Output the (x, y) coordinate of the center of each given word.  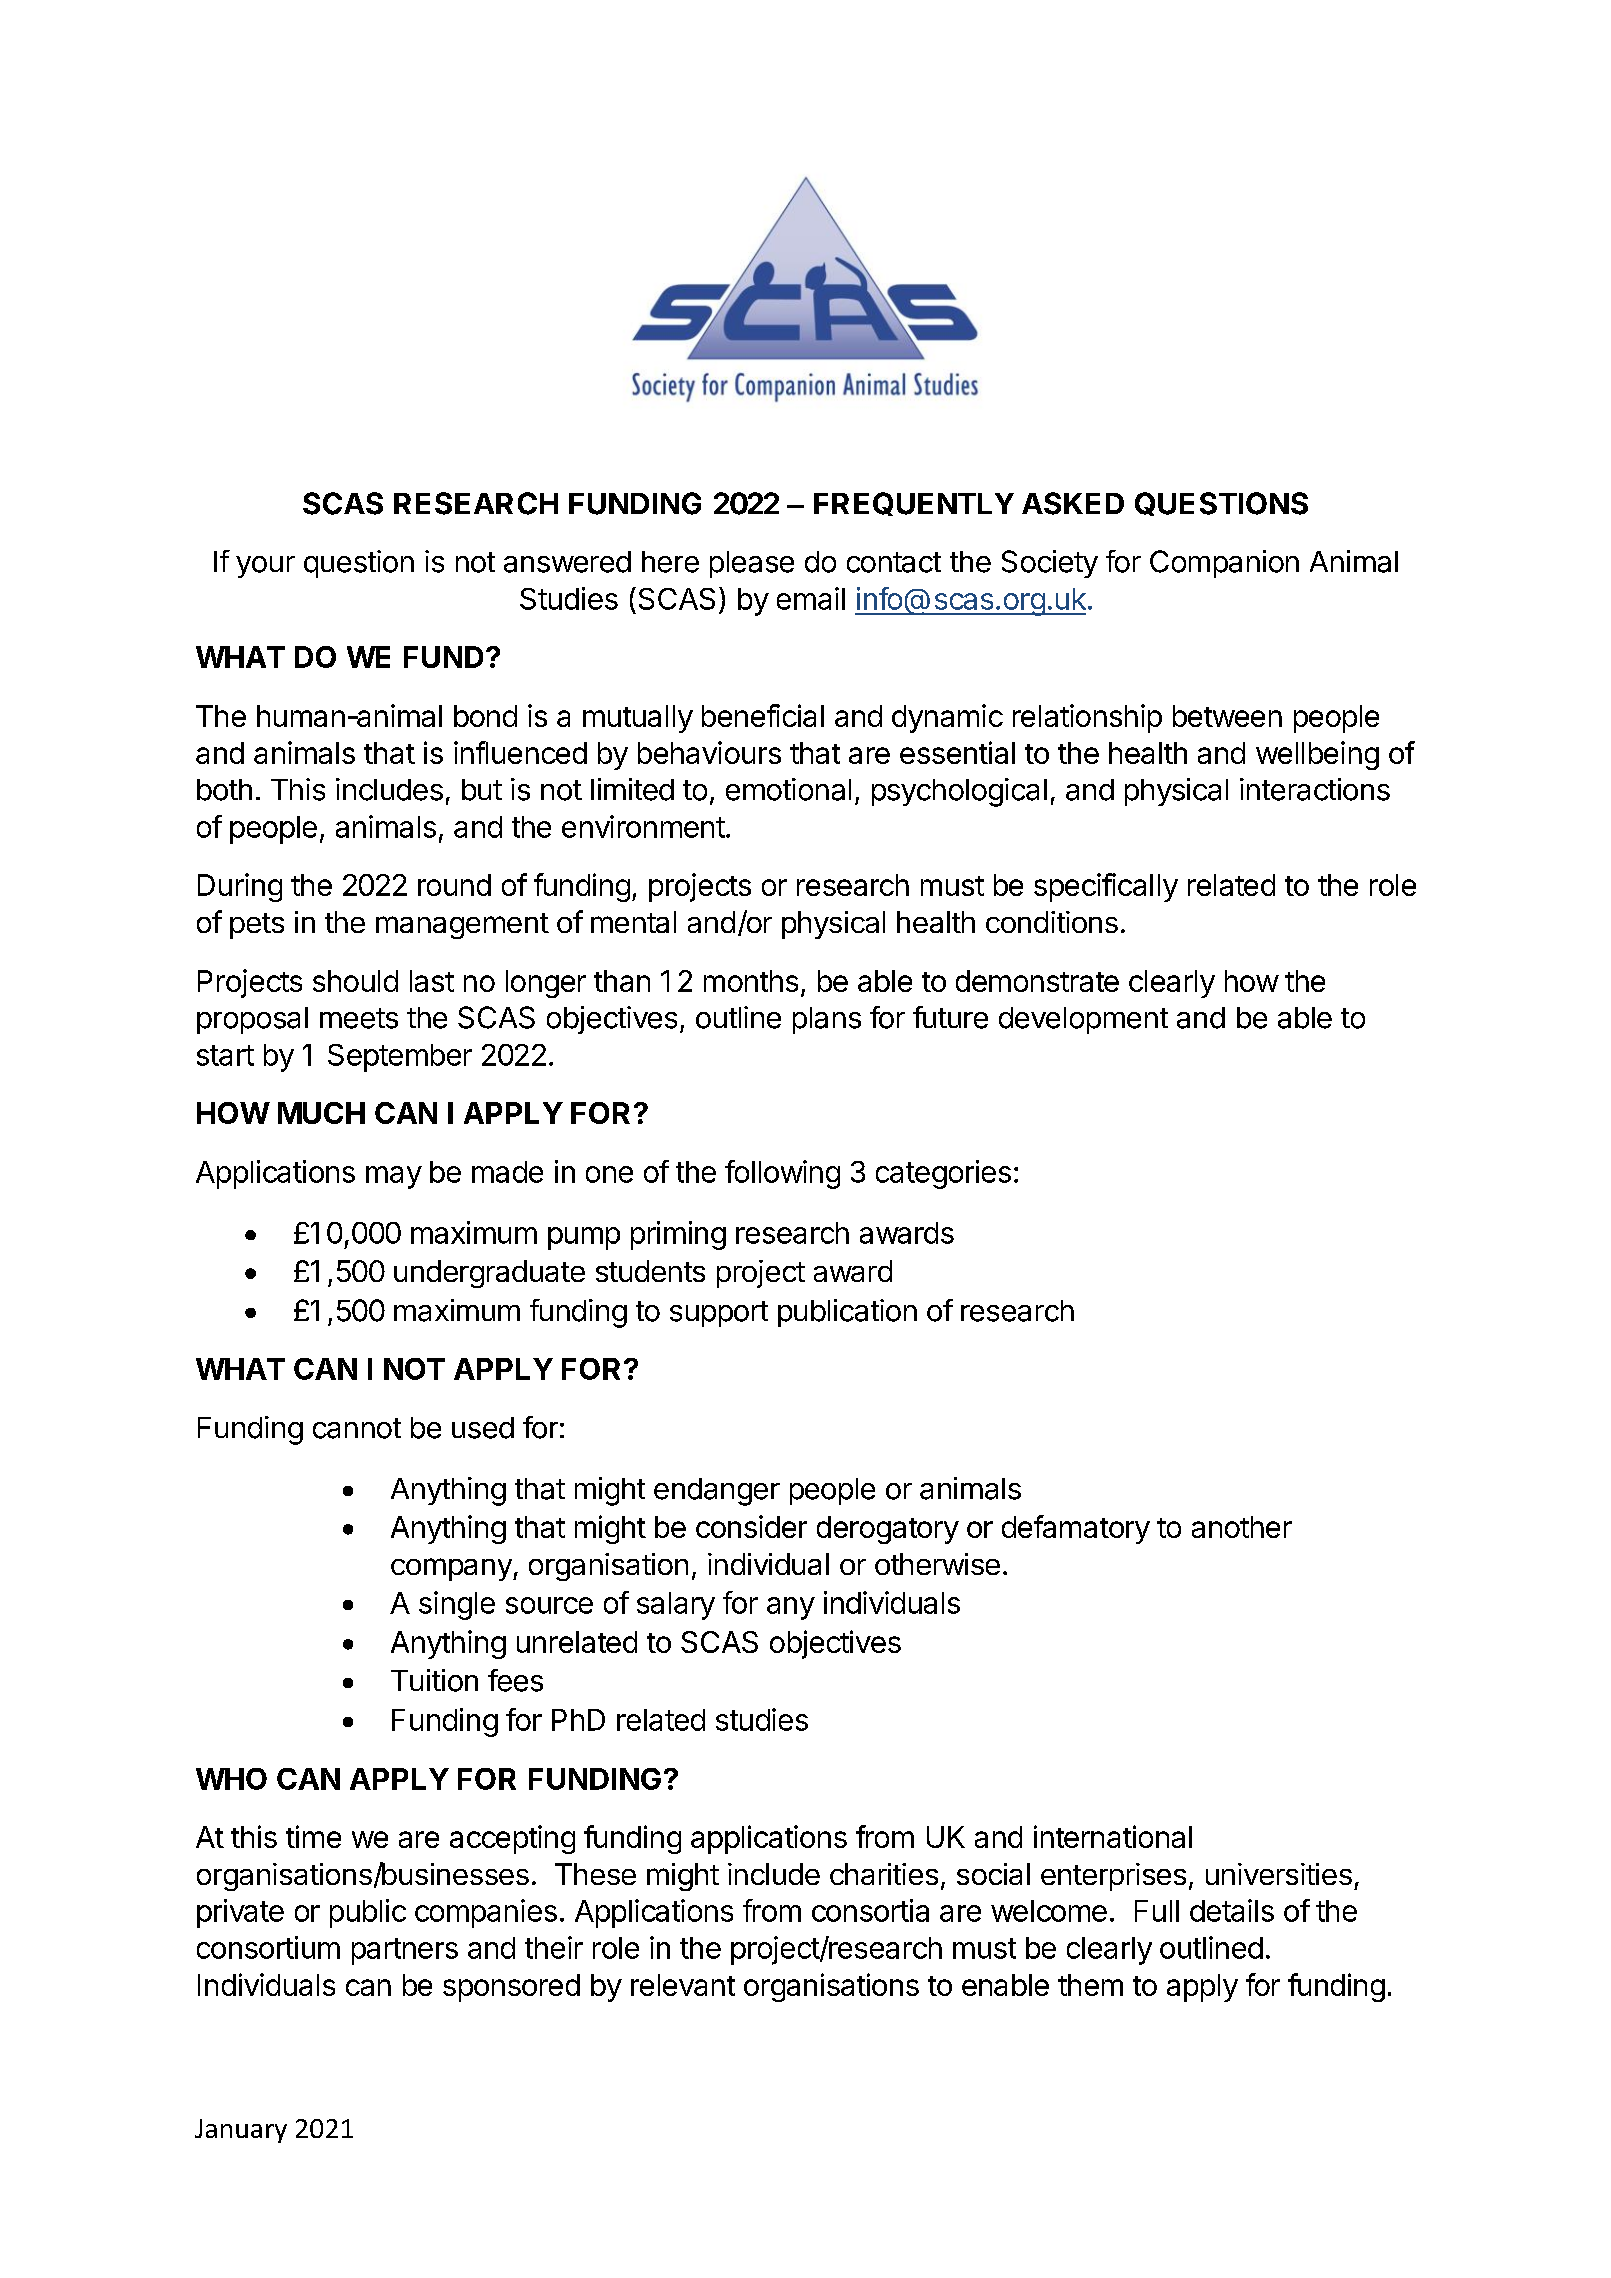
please (752, 564)
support (719, 1314)
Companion (1224, 564)
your (265, 567)
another (1242, 1527)
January (241, 2131)
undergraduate (489, 1274)
